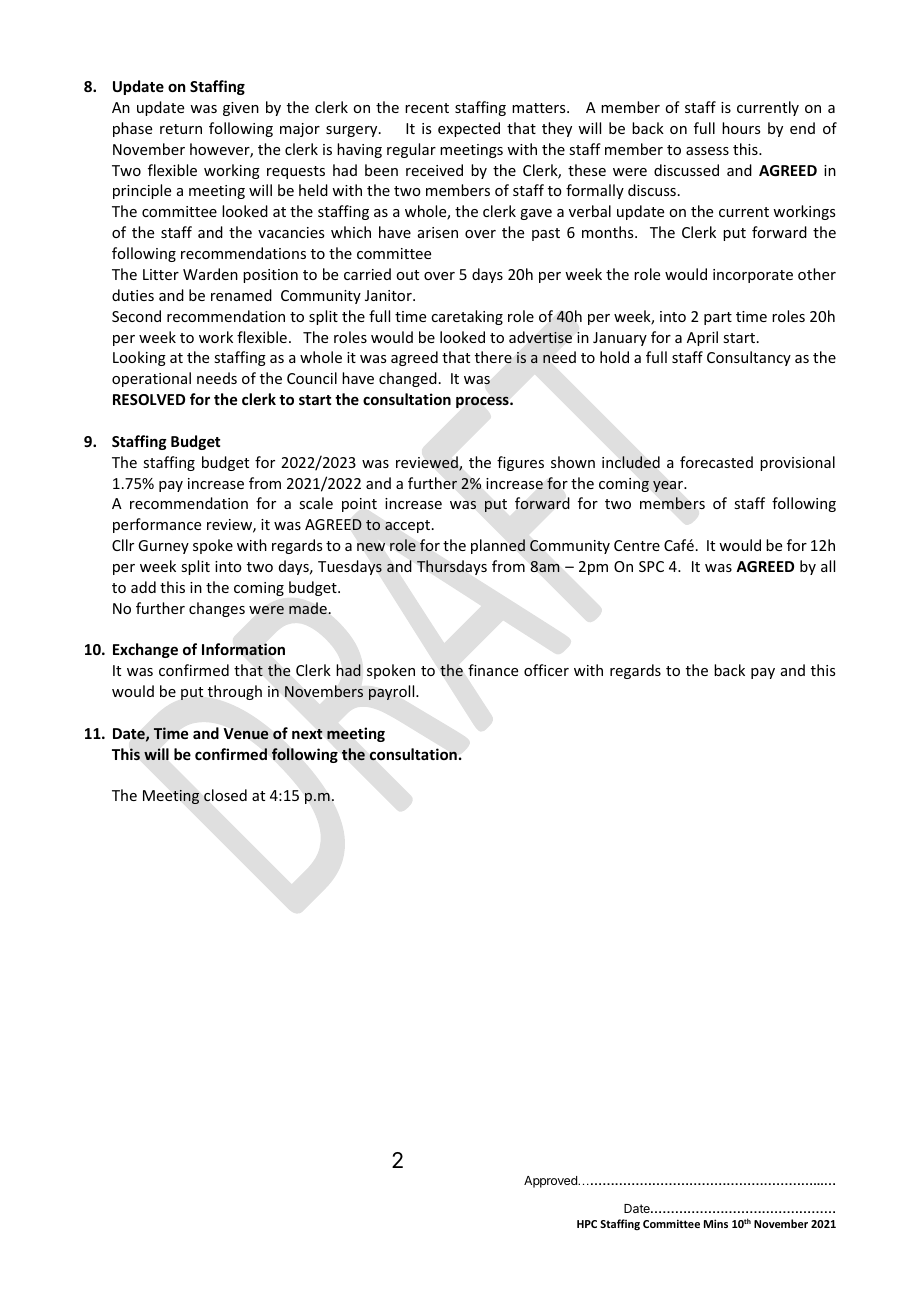  I want to click on expected, so click(469, 129).
